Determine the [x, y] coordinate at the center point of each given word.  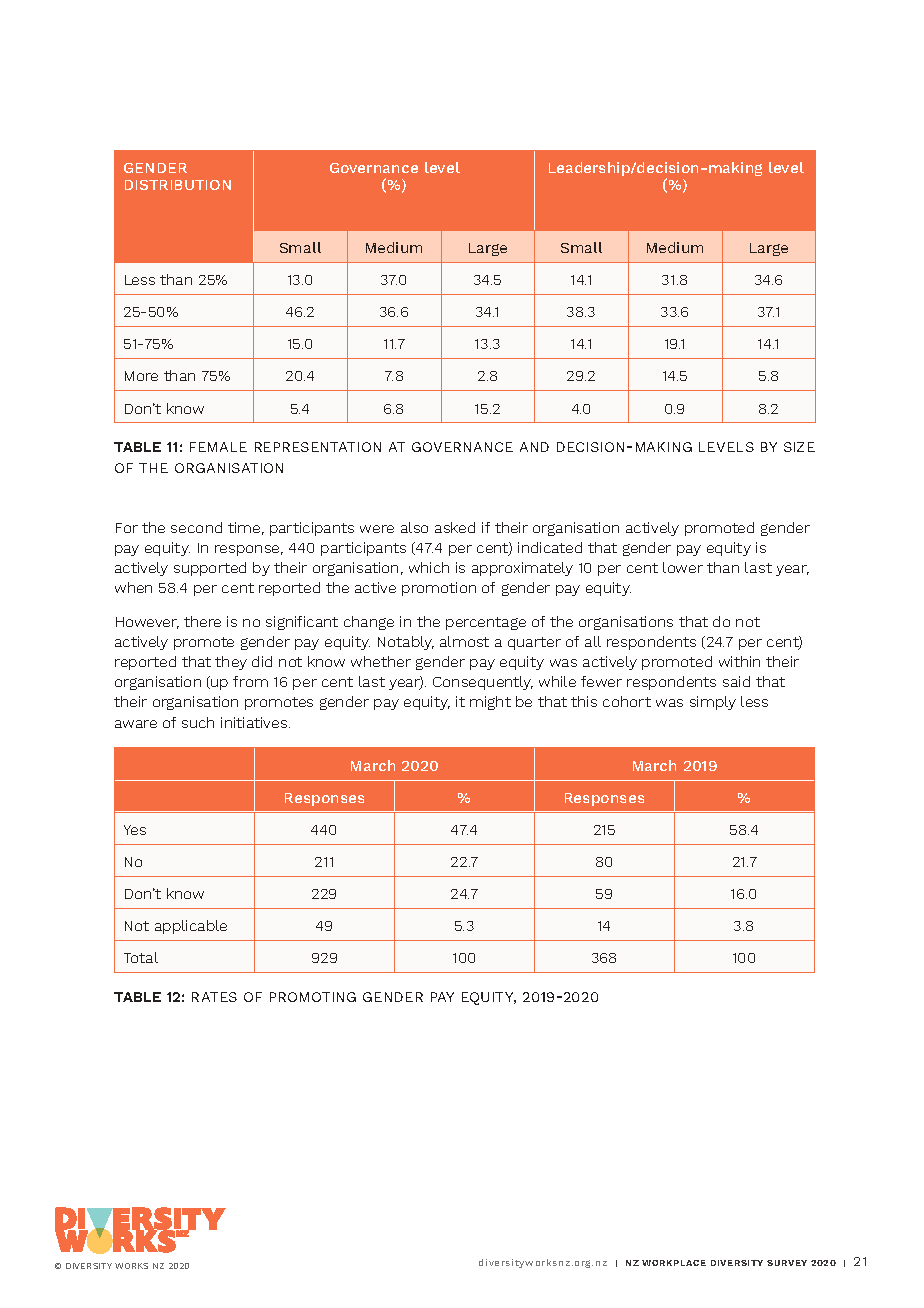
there [202, 621]
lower [683, 567]
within [739, 661]
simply [713, 703]
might [490, 703]
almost [464, 641]
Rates [214, 997]
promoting [313, 997]
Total [141, 957]
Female [218, 447]
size [799, 447]
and [534, 447]
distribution [178, 185]
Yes [135, 830]
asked [455, 527]
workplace [674, 1263]
